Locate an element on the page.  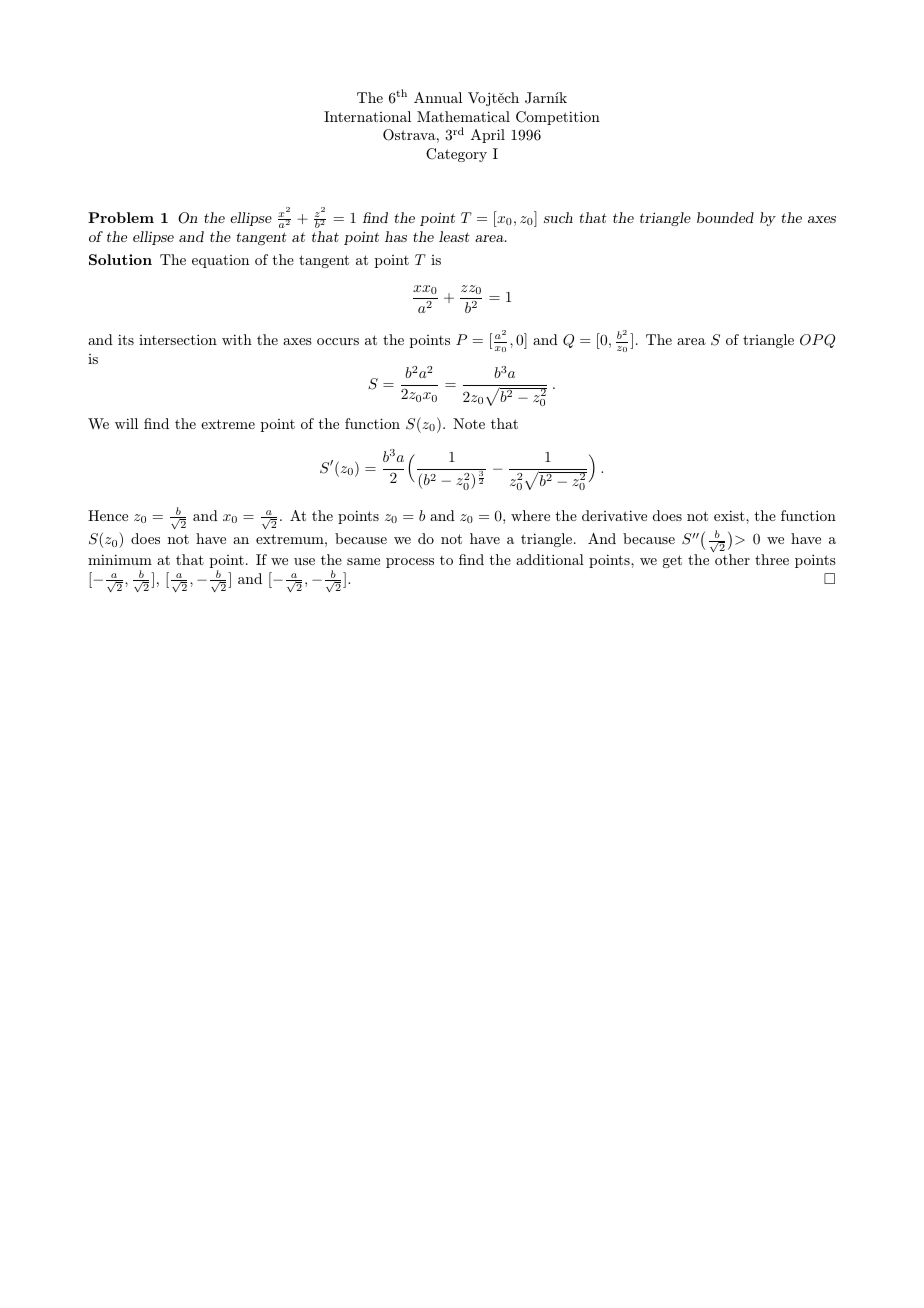
process is located at coordinates (410, 563).
